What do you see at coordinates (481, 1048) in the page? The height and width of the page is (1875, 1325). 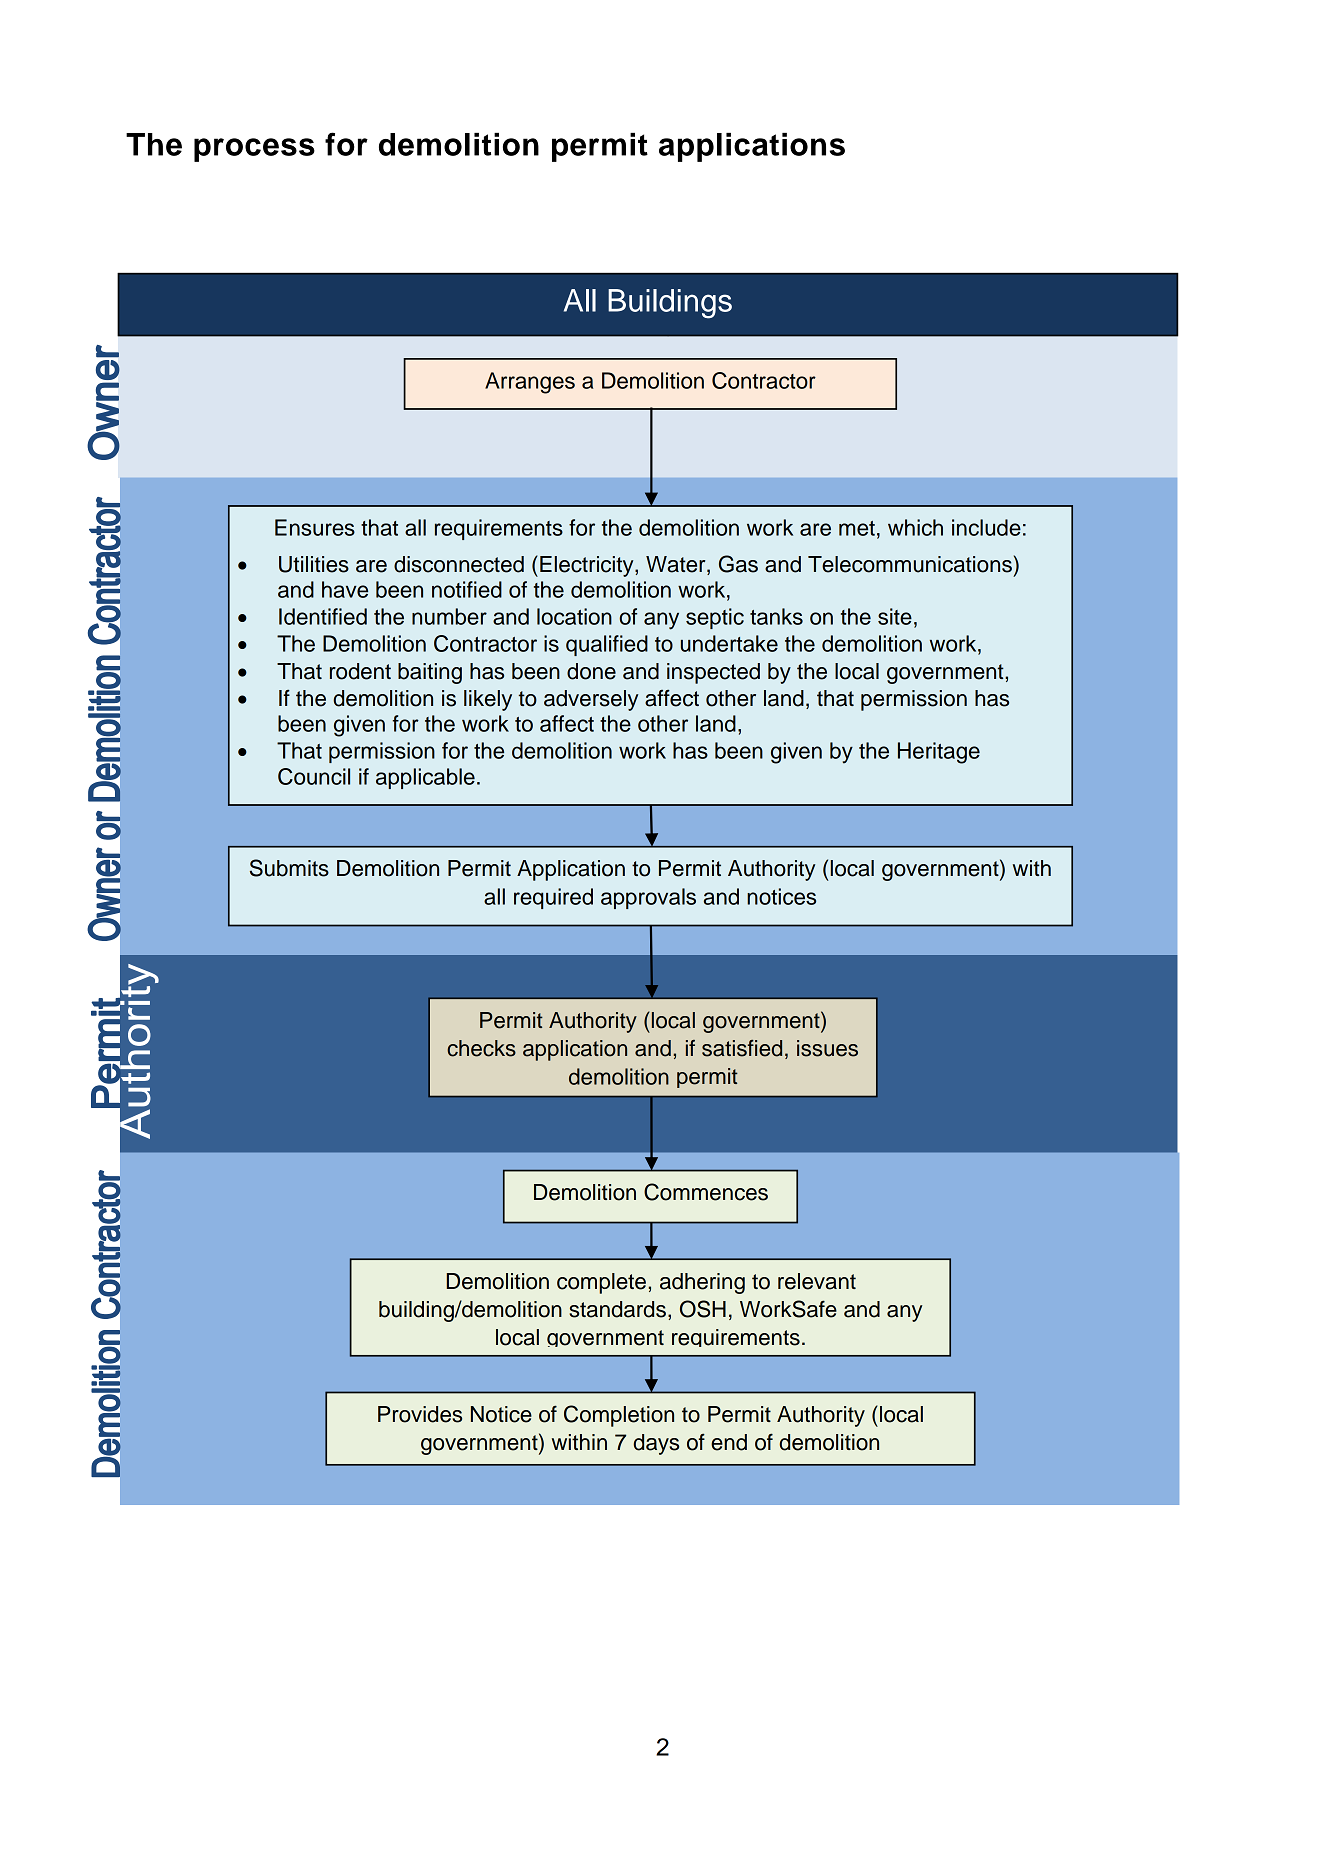 I see `checks` at bounding box center [481, 1048].
